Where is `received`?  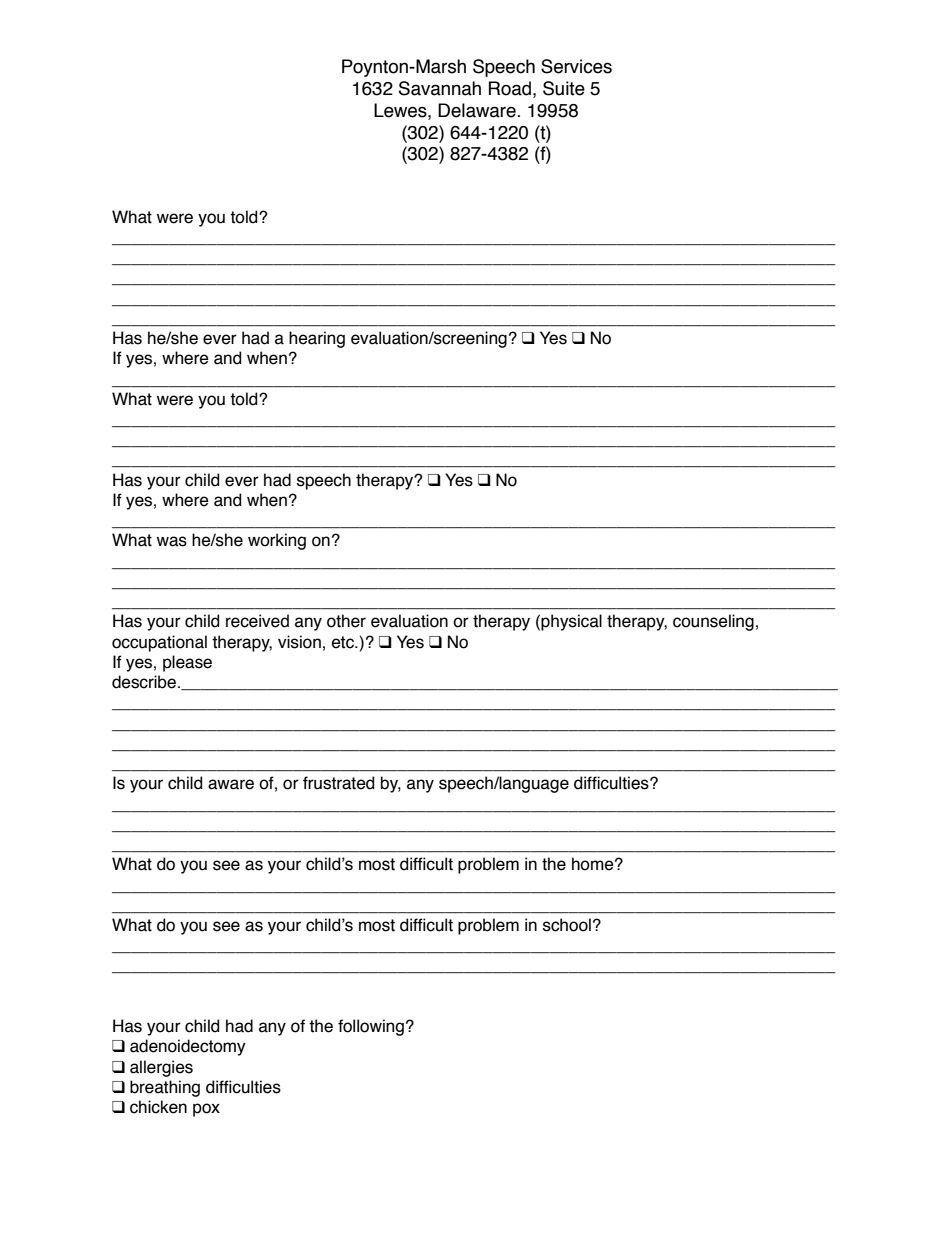 received is located at coordinates (257, 621).
